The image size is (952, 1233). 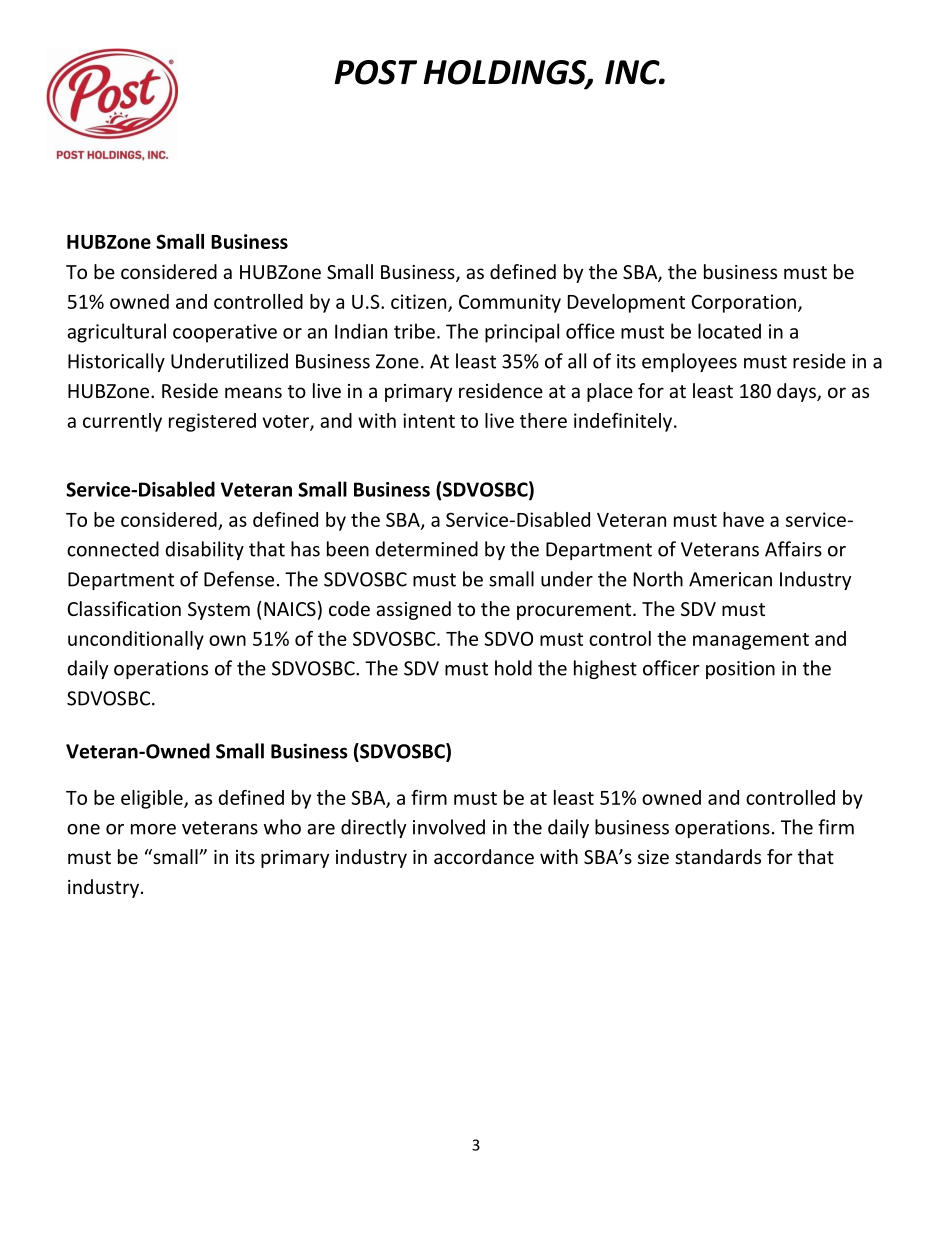 What do you see at coordinates (420, 302) in the image?
I see `citizen` at bounding box center [420, 302].
